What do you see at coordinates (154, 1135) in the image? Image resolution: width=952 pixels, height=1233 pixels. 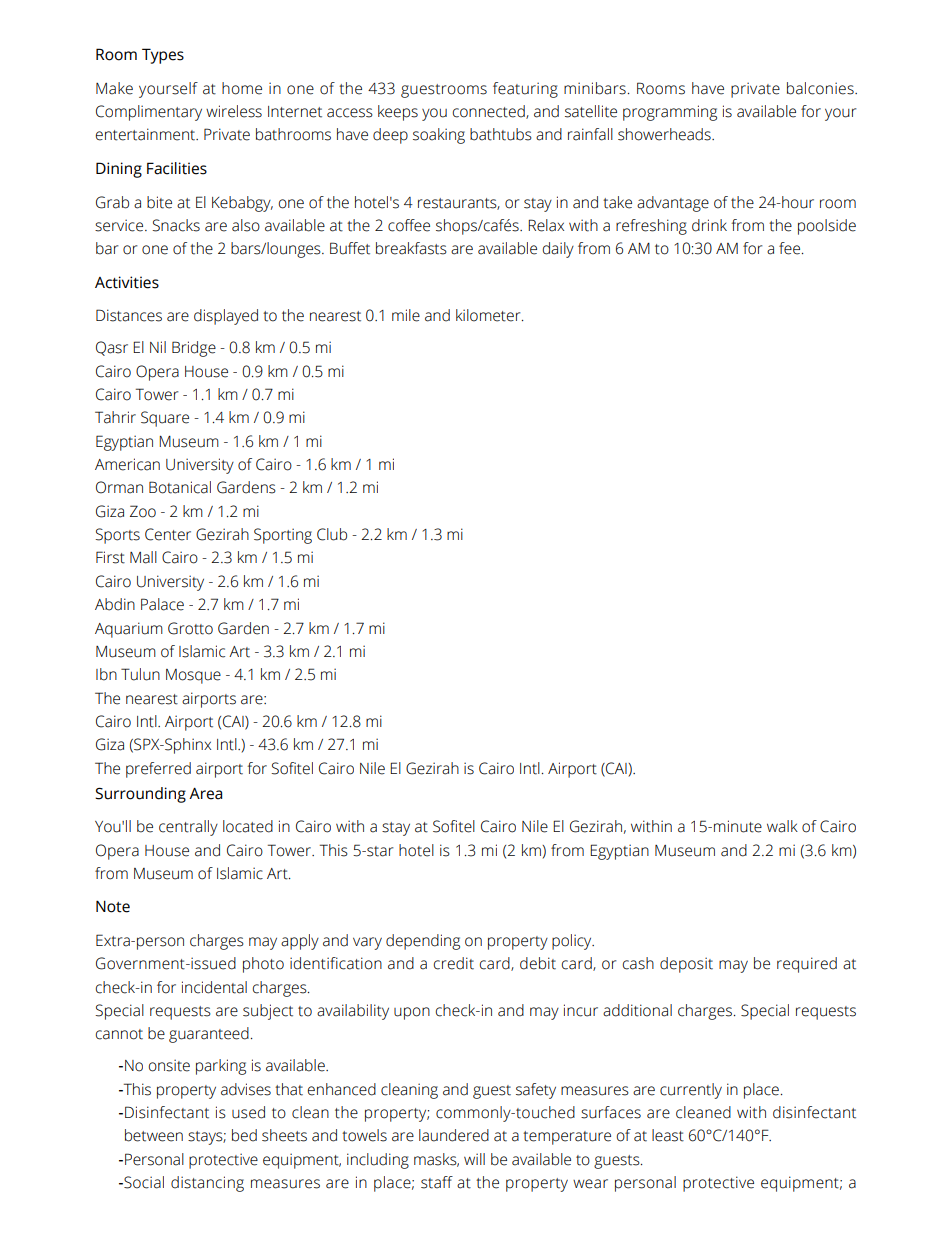 I see `between` at bounding box center [154, 1135].
